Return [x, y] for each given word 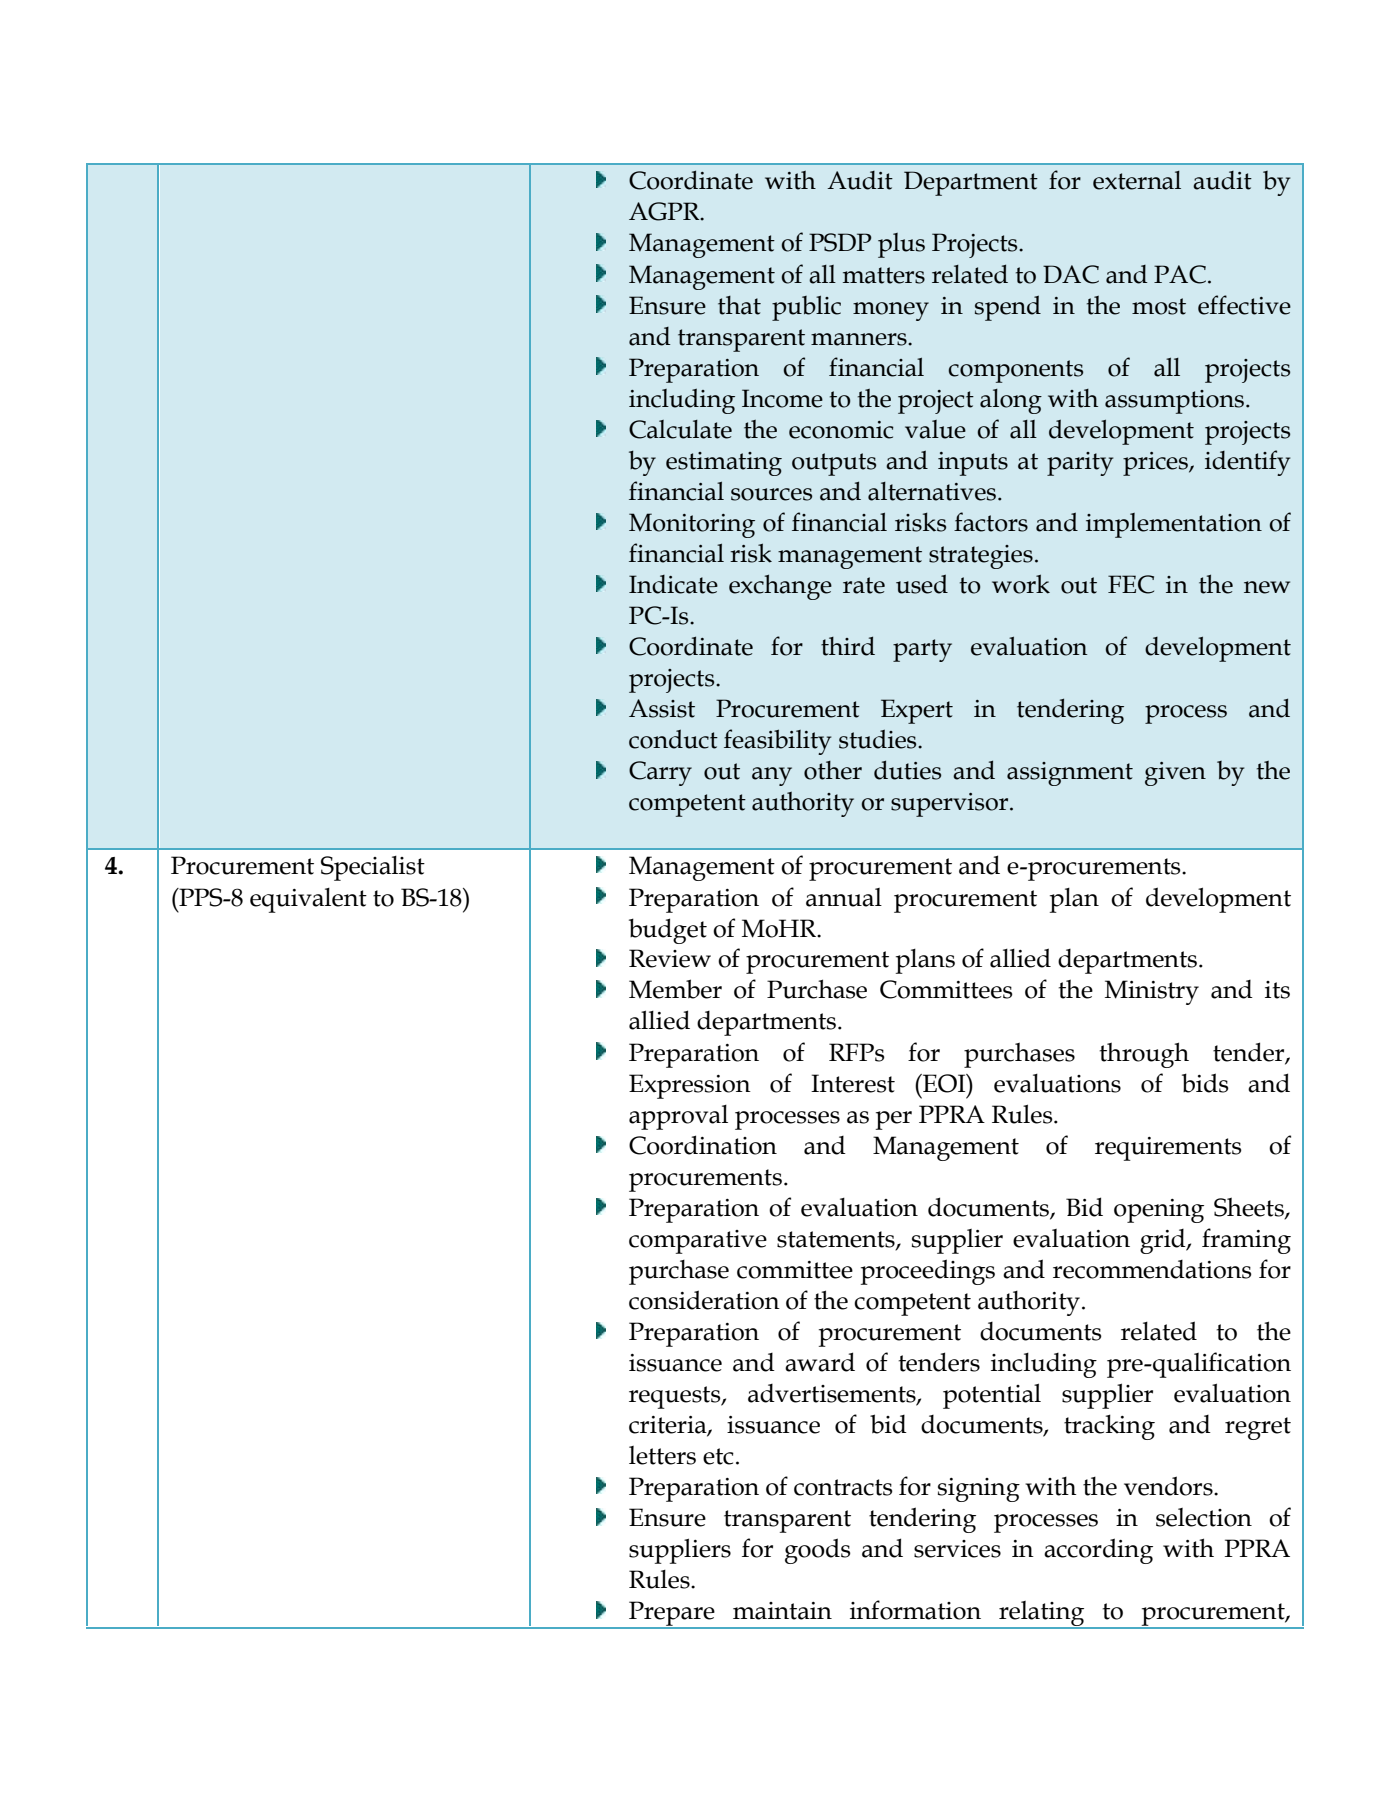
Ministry [1152, 992]
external [1137, 180]
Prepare [672, 1614]
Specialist [373, 868]
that [739, 305]
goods [818, 1551]
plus [901, 245]
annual [844, 897]
